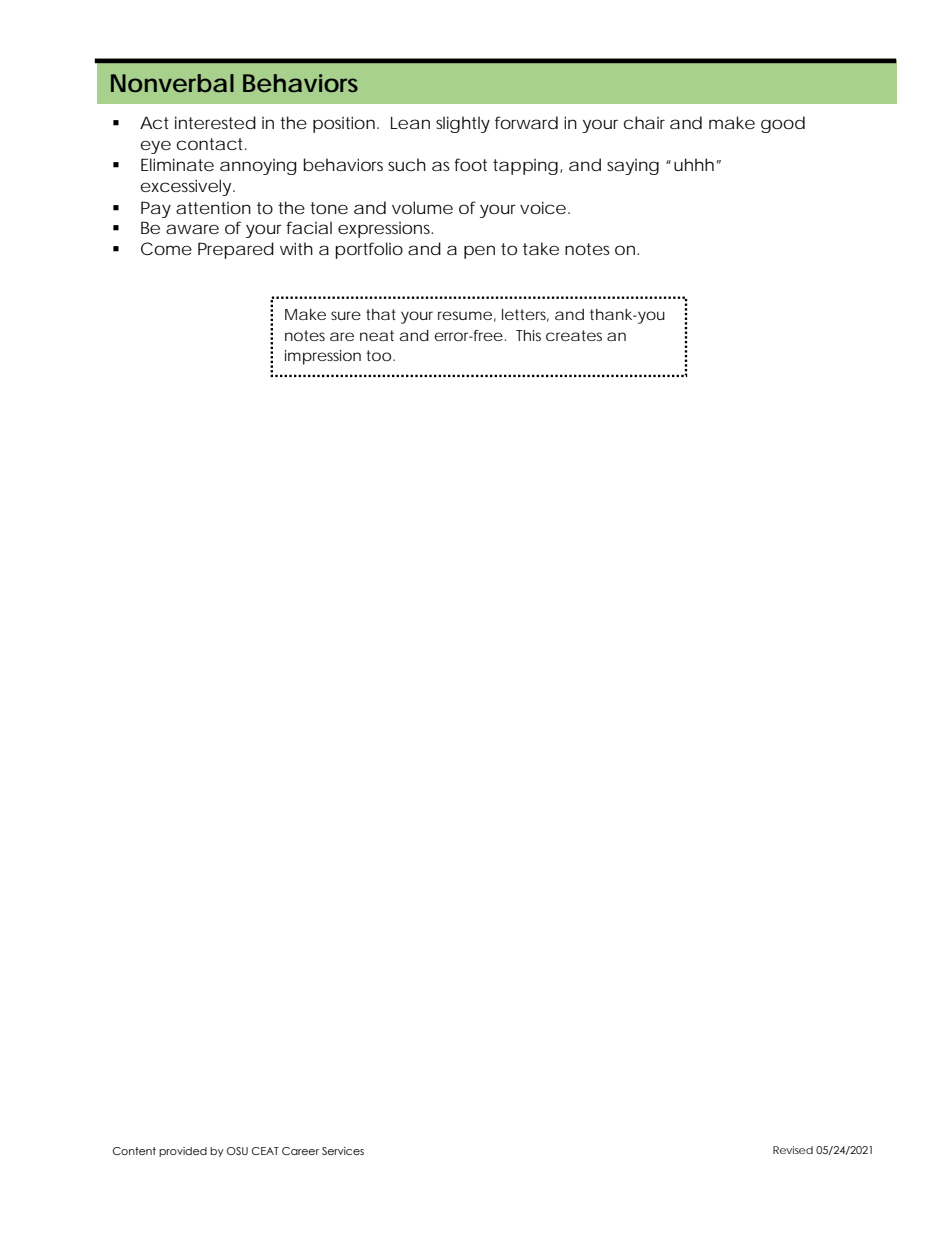  What do you see at coordinates (212, 144) in the document?
I see `contact` at bounding box center [212, 144].
